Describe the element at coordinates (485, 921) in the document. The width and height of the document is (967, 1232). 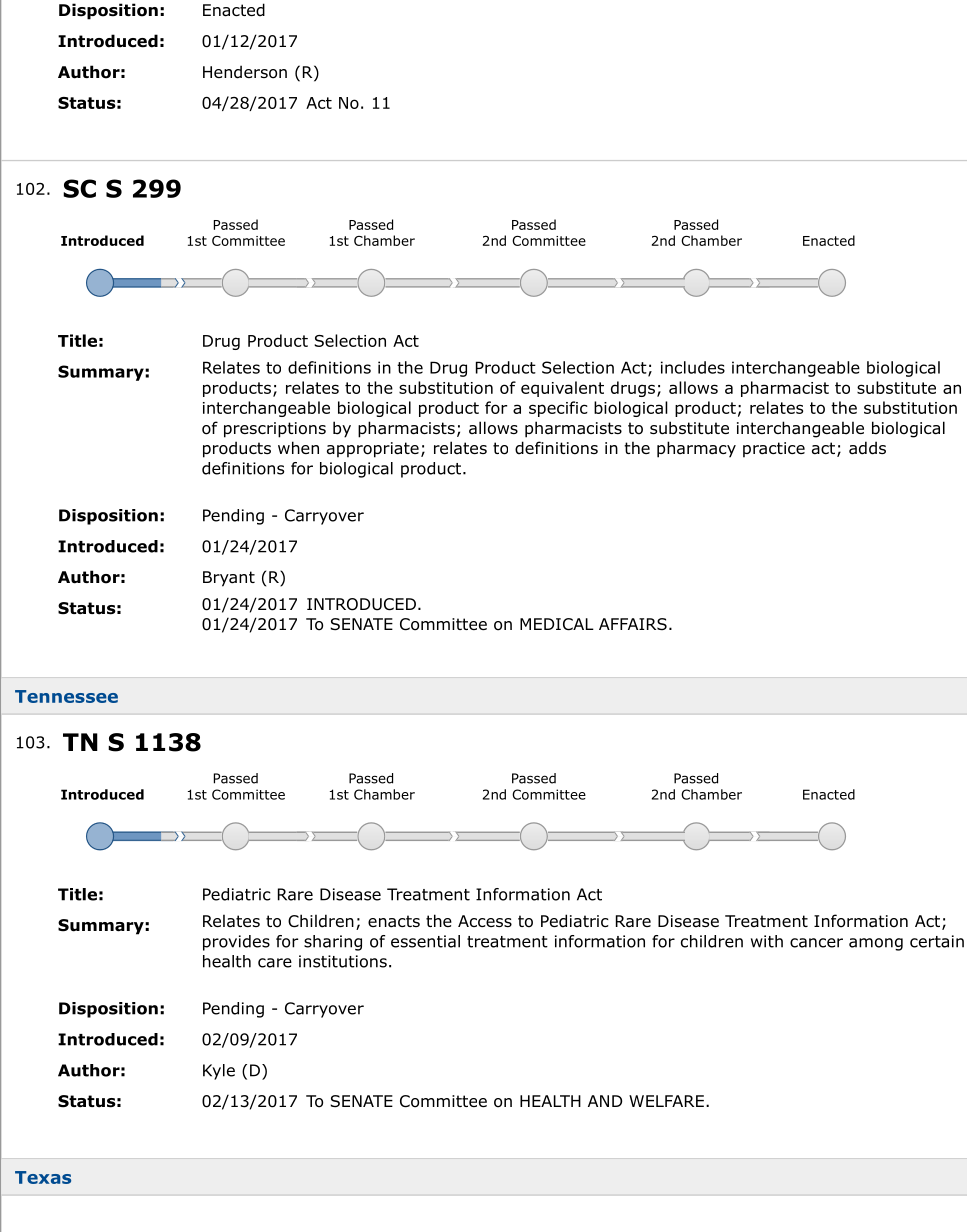
I see `Access` at that location.
